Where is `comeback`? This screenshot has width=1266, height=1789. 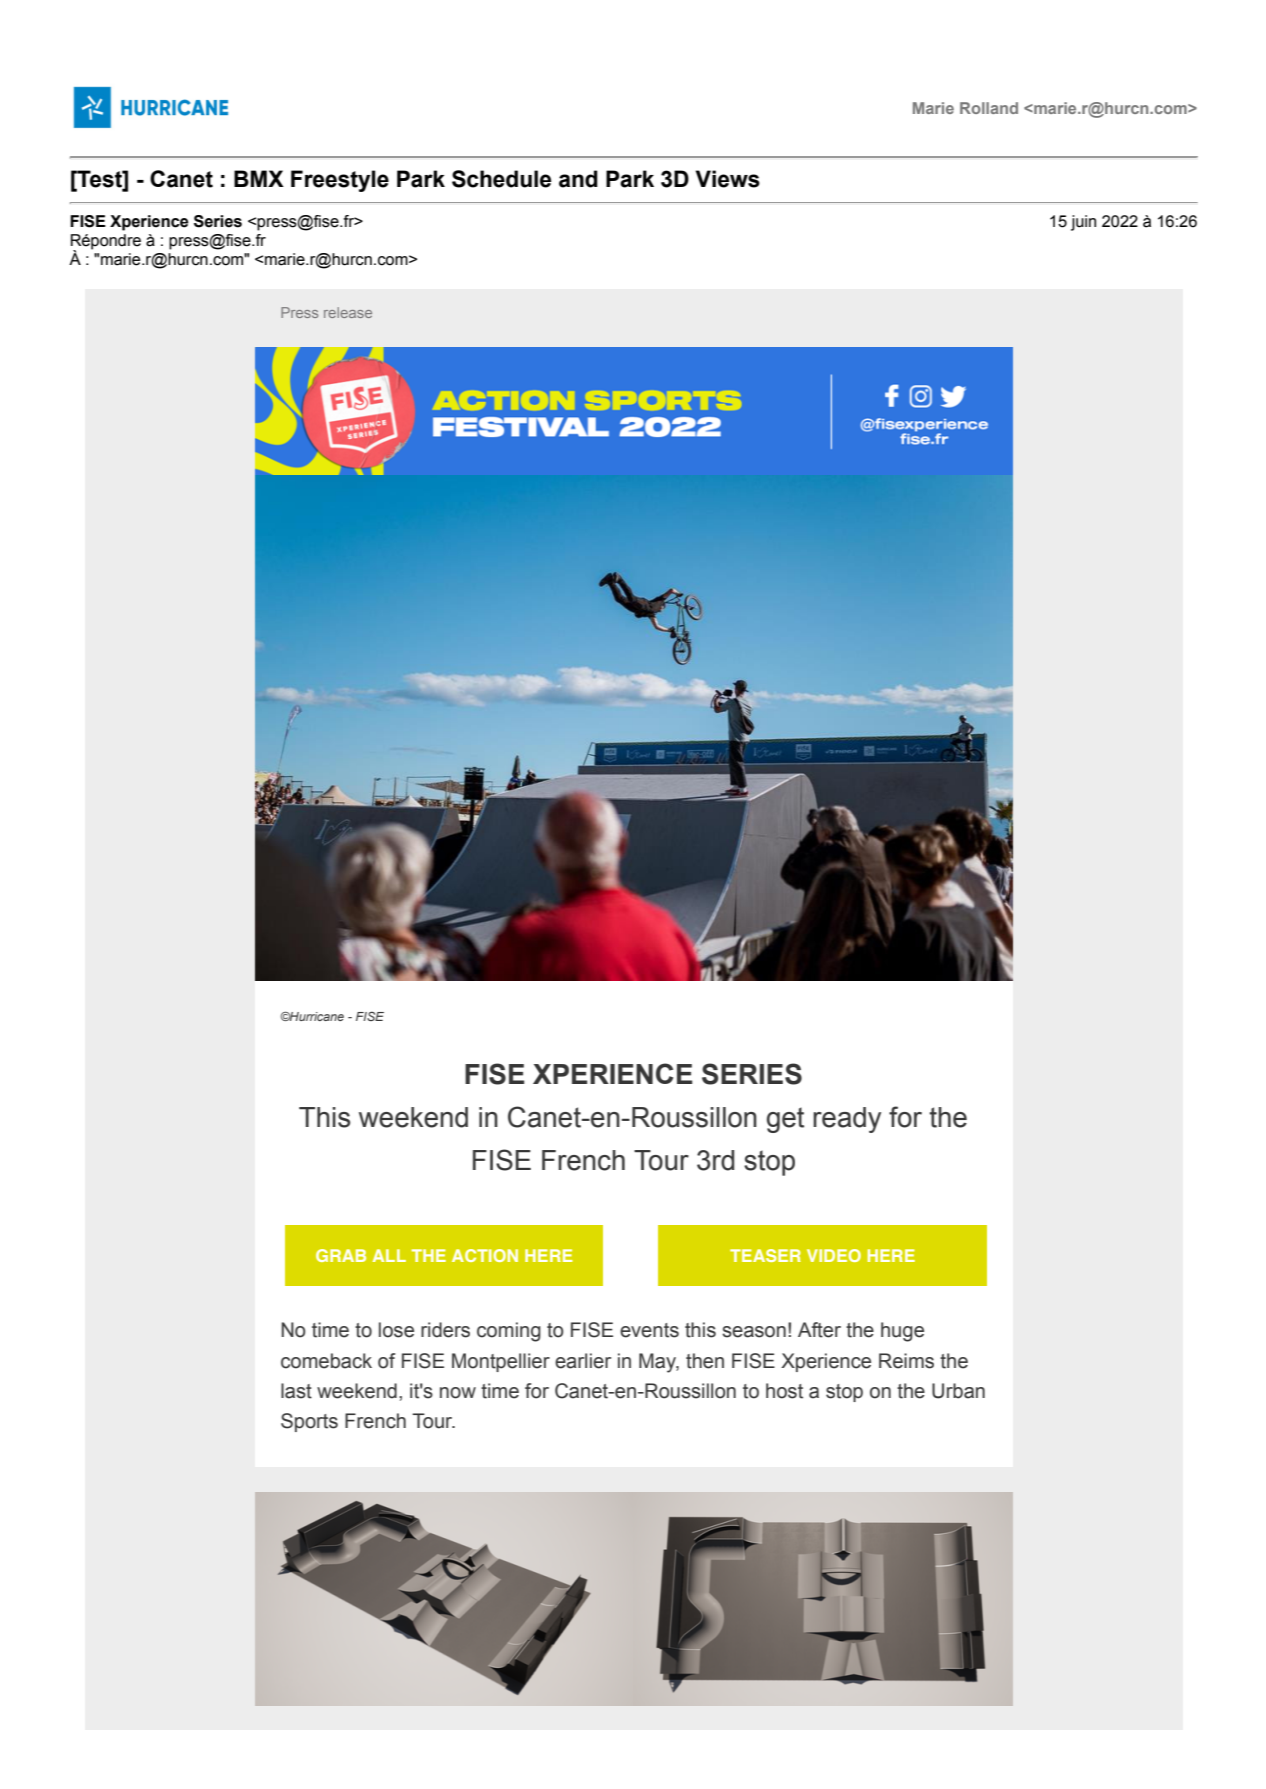
comeback is located at coordinates (326, 1361).
